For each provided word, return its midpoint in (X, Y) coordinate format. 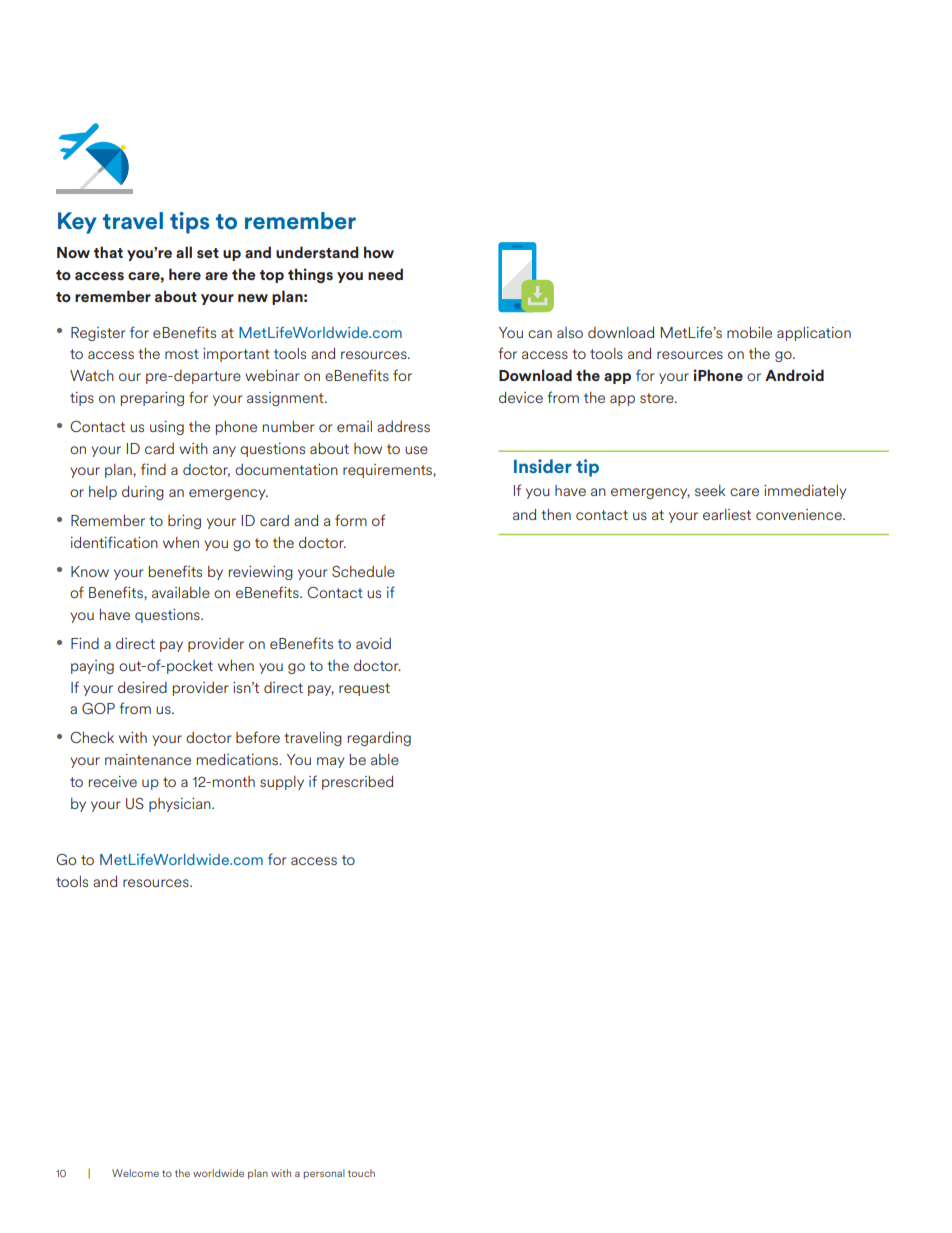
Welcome (135, 1173)
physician (181, 805)
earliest (727, 514)
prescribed (357, 783)
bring (184, 522)
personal (324, 1174)
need (385, 274)
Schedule (363, 571)
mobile (749, 332)
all (184, 252)
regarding (379, 739)
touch (361, 1173)
